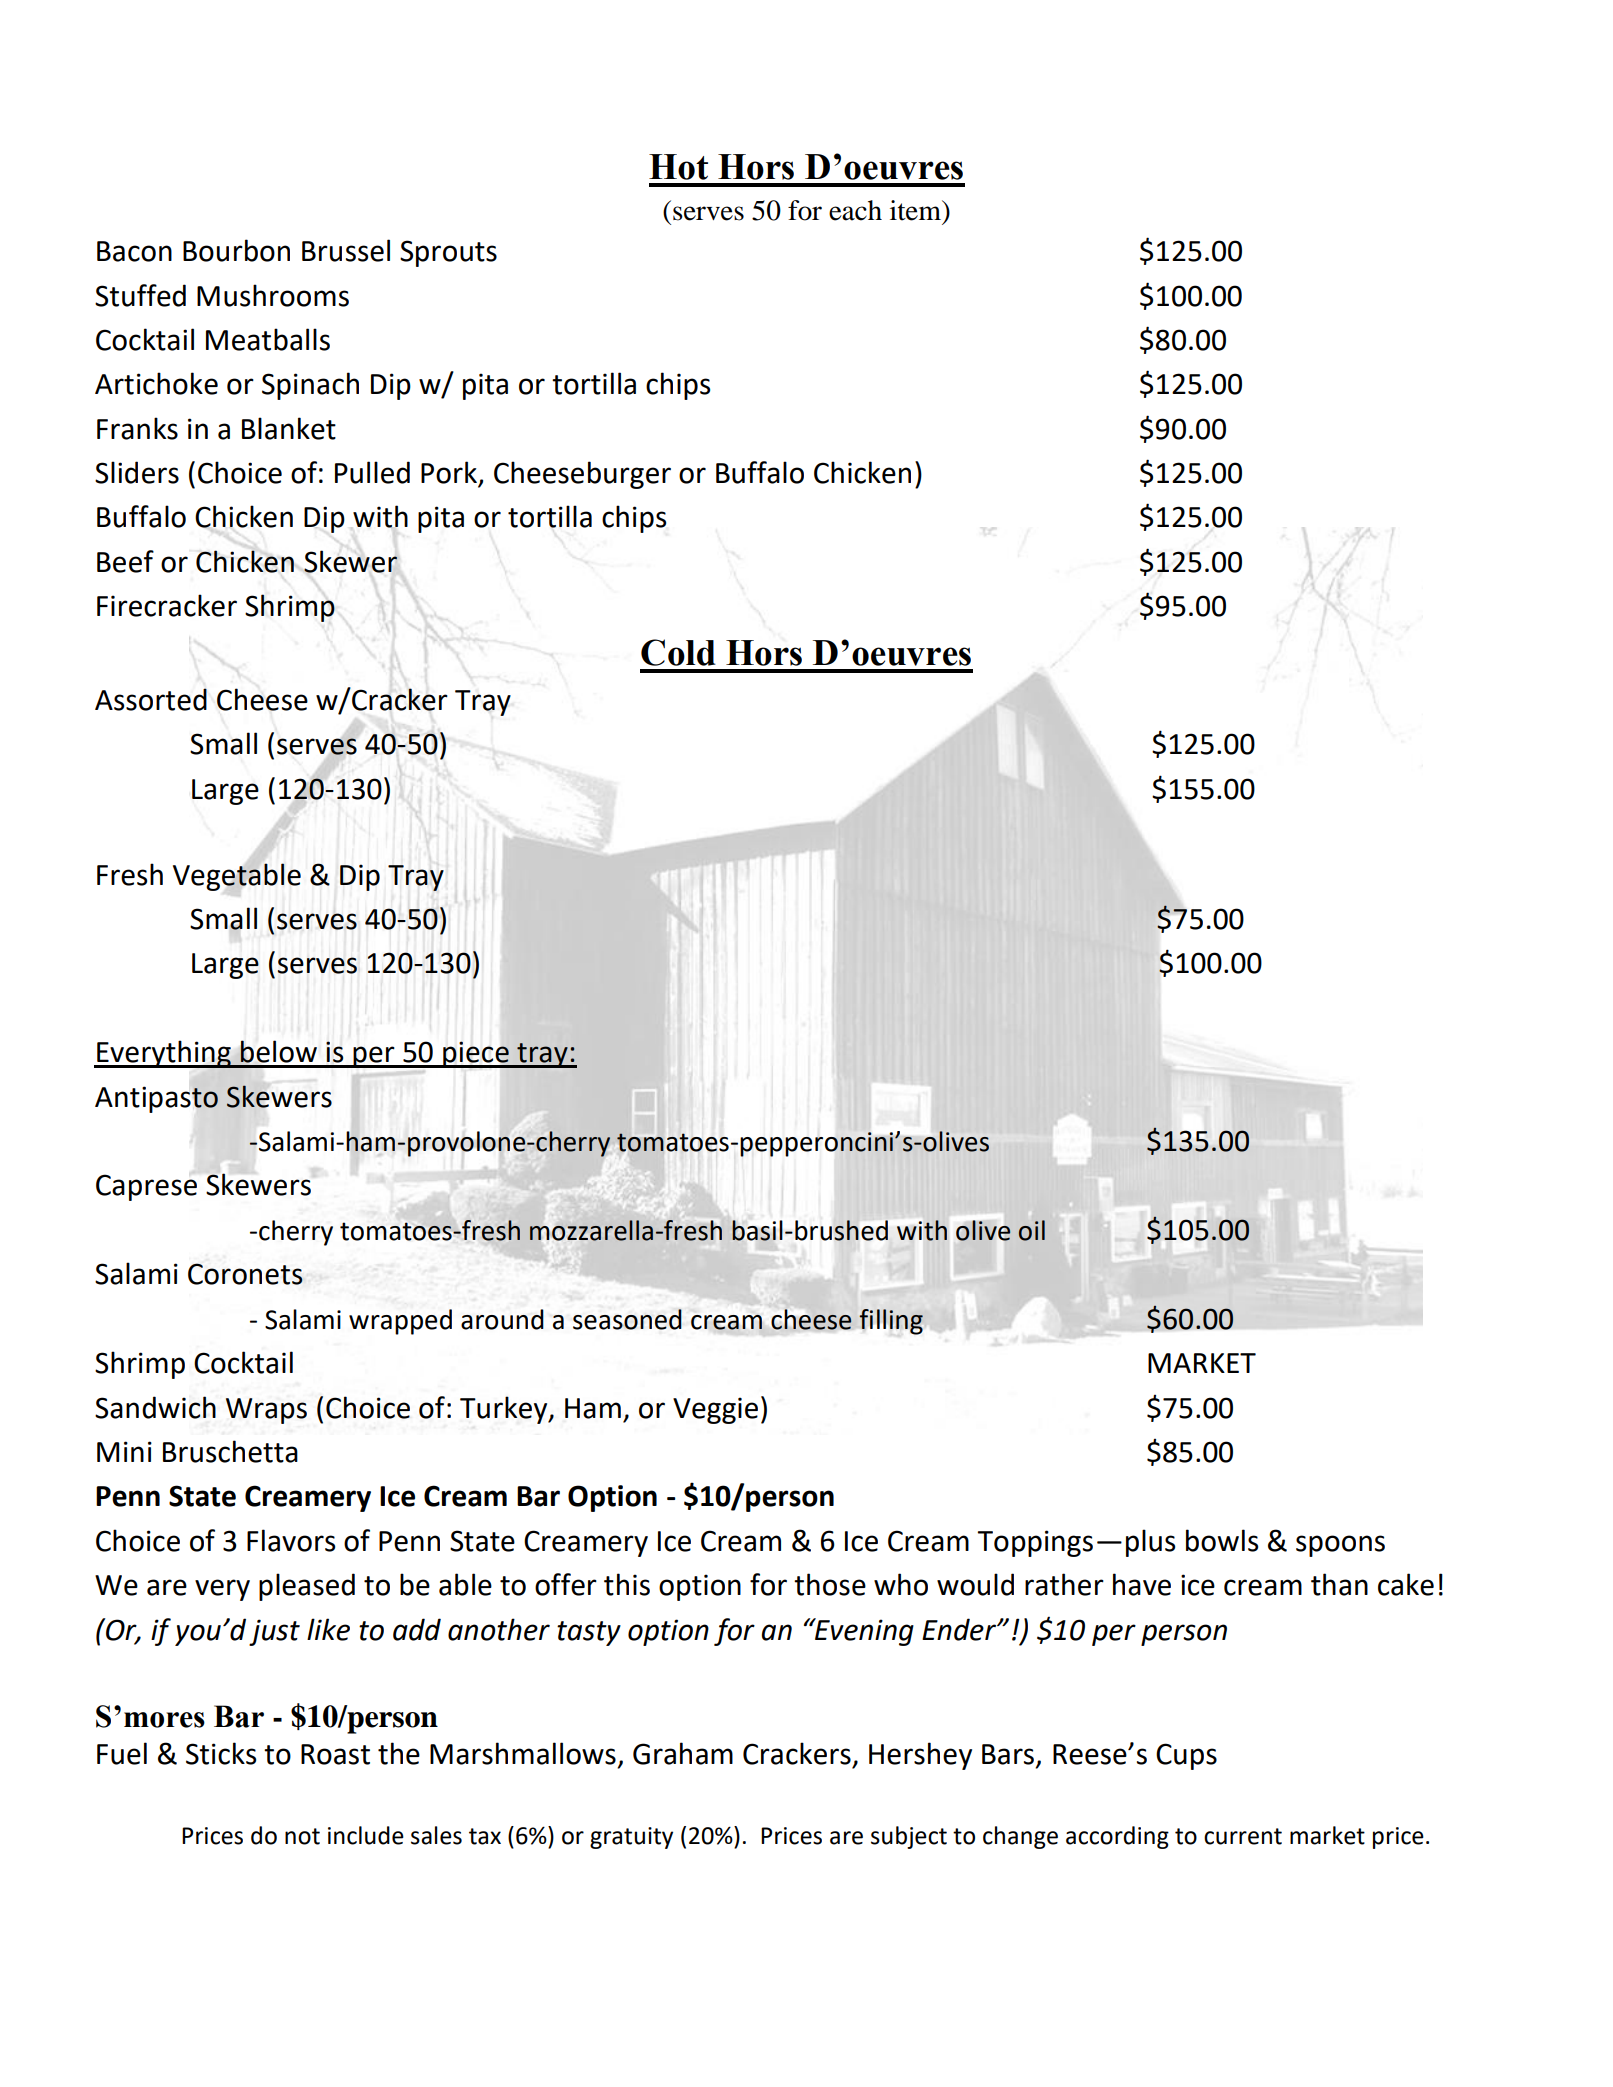  Describe the element at coordinates (855, 210) in the page. I see `each` at that location.
